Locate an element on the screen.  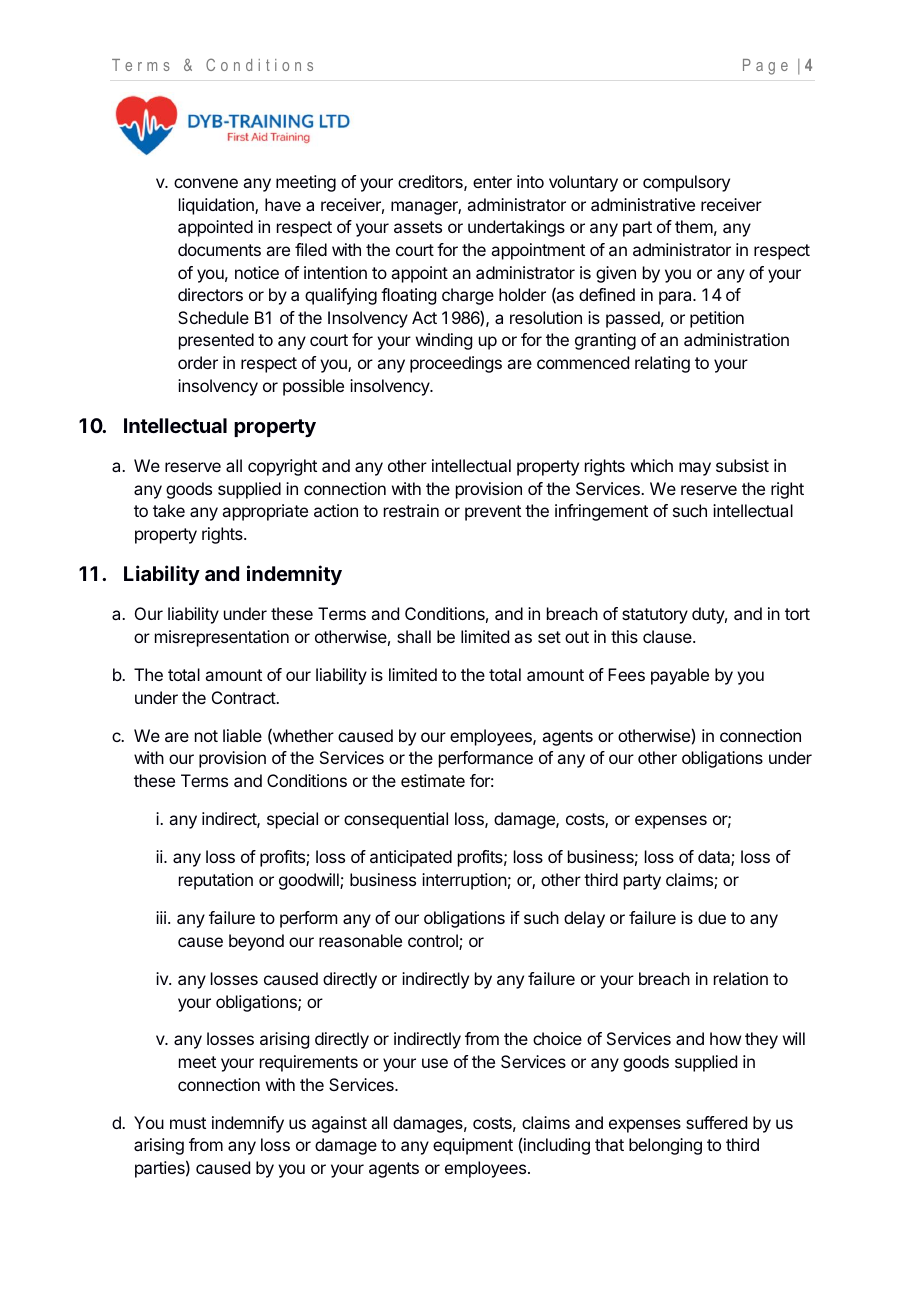
indemnify is located at coordinates (248, 1124).
